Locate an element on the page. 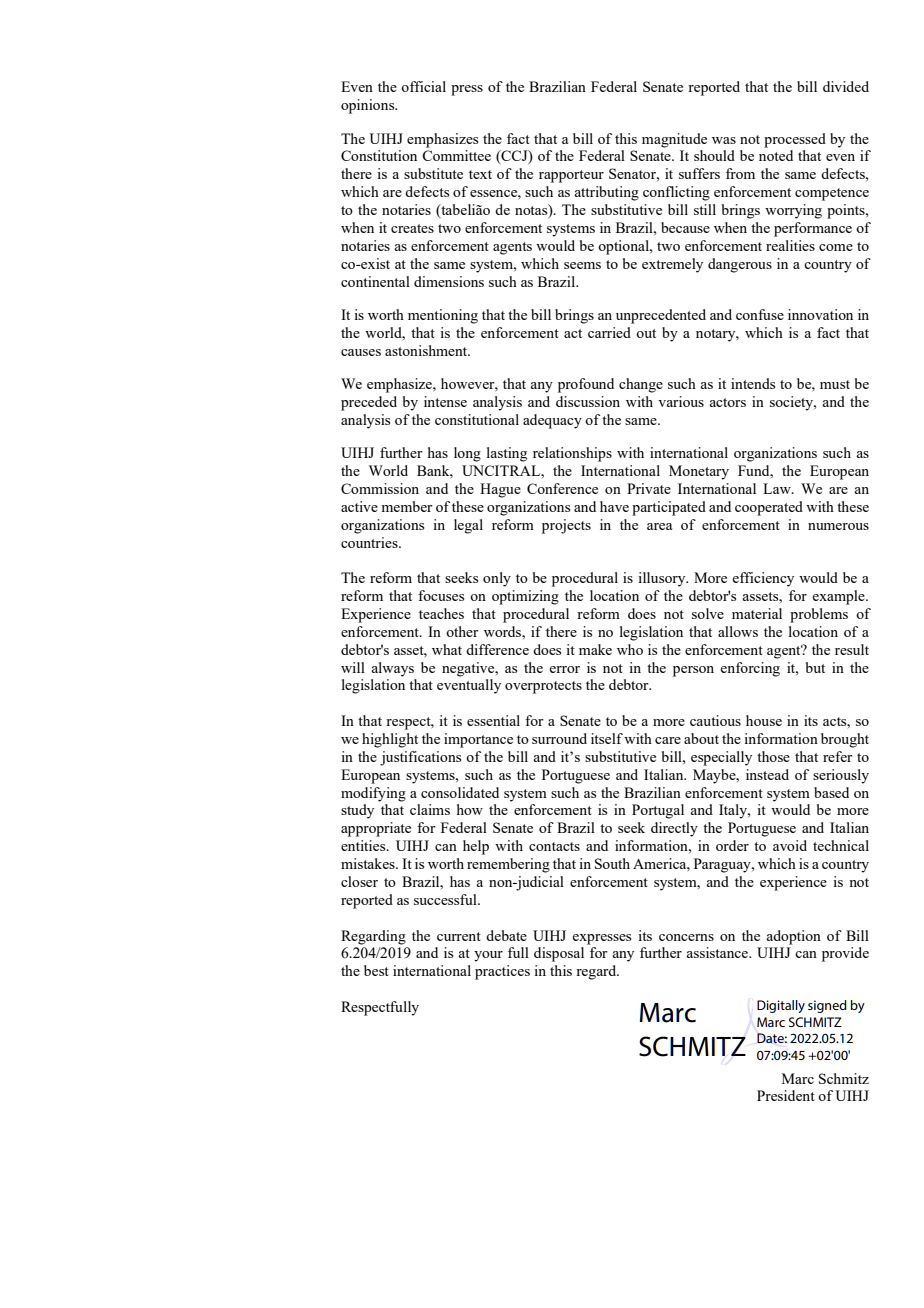 Image resolution: width=924 pixels, height=1308 pixels. President is located at coordinates (786, 1095).
